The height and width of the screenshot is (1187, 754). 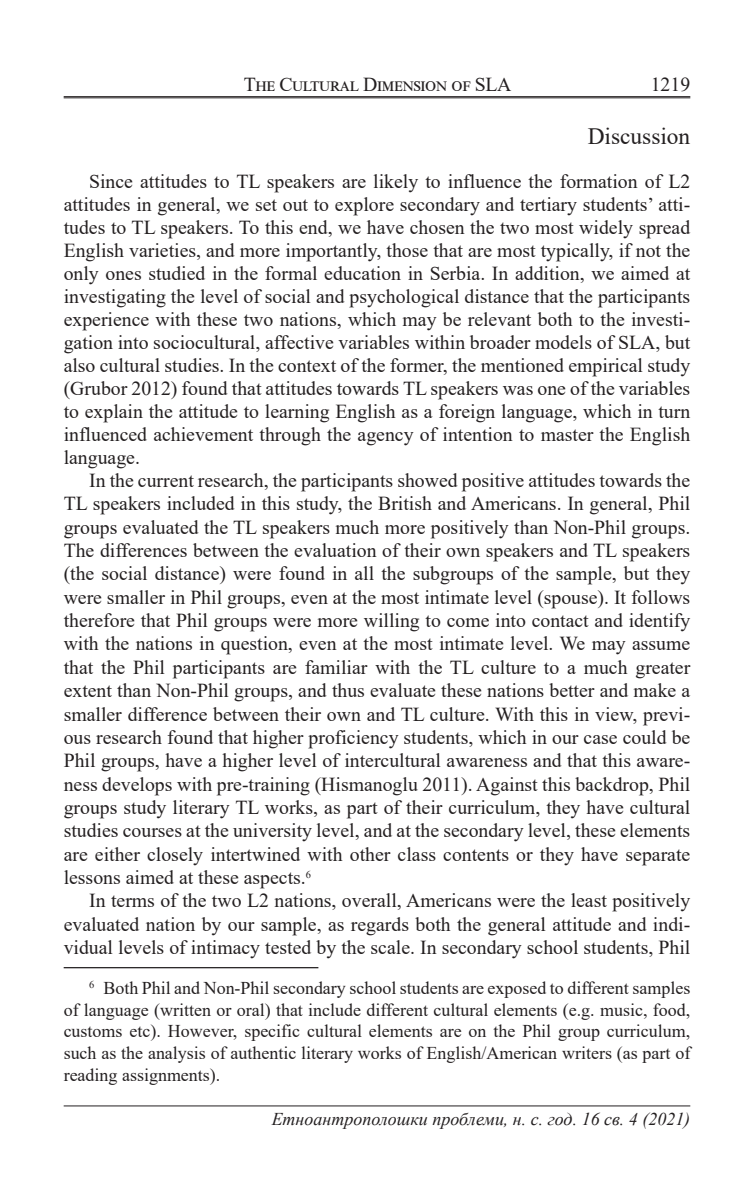 I want to click on therefore, so click(x=99, y=620).
